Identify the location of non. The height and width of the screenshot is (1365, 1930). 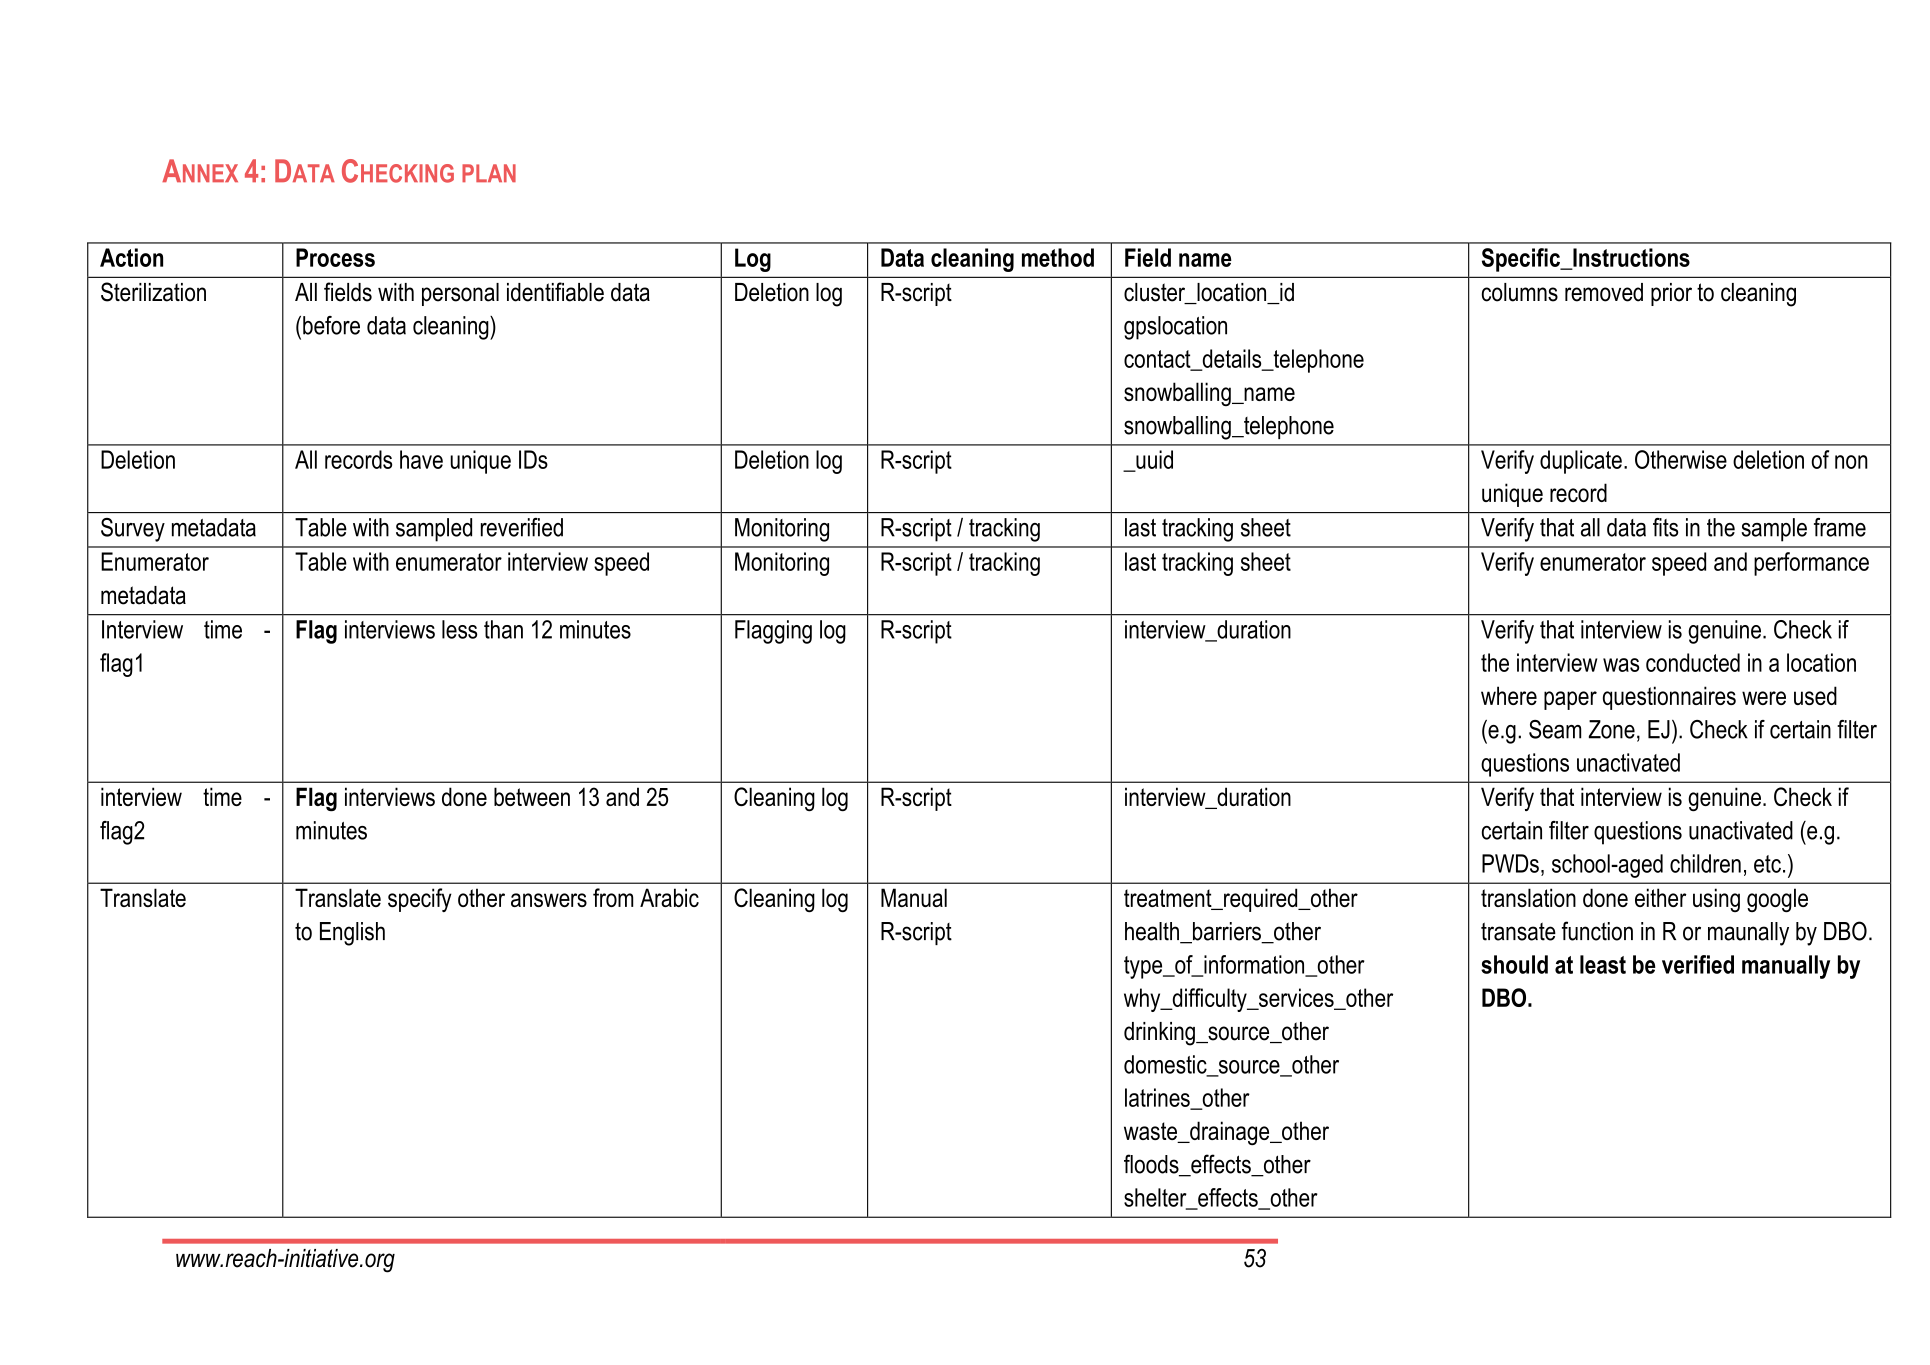
(1851, 462).
